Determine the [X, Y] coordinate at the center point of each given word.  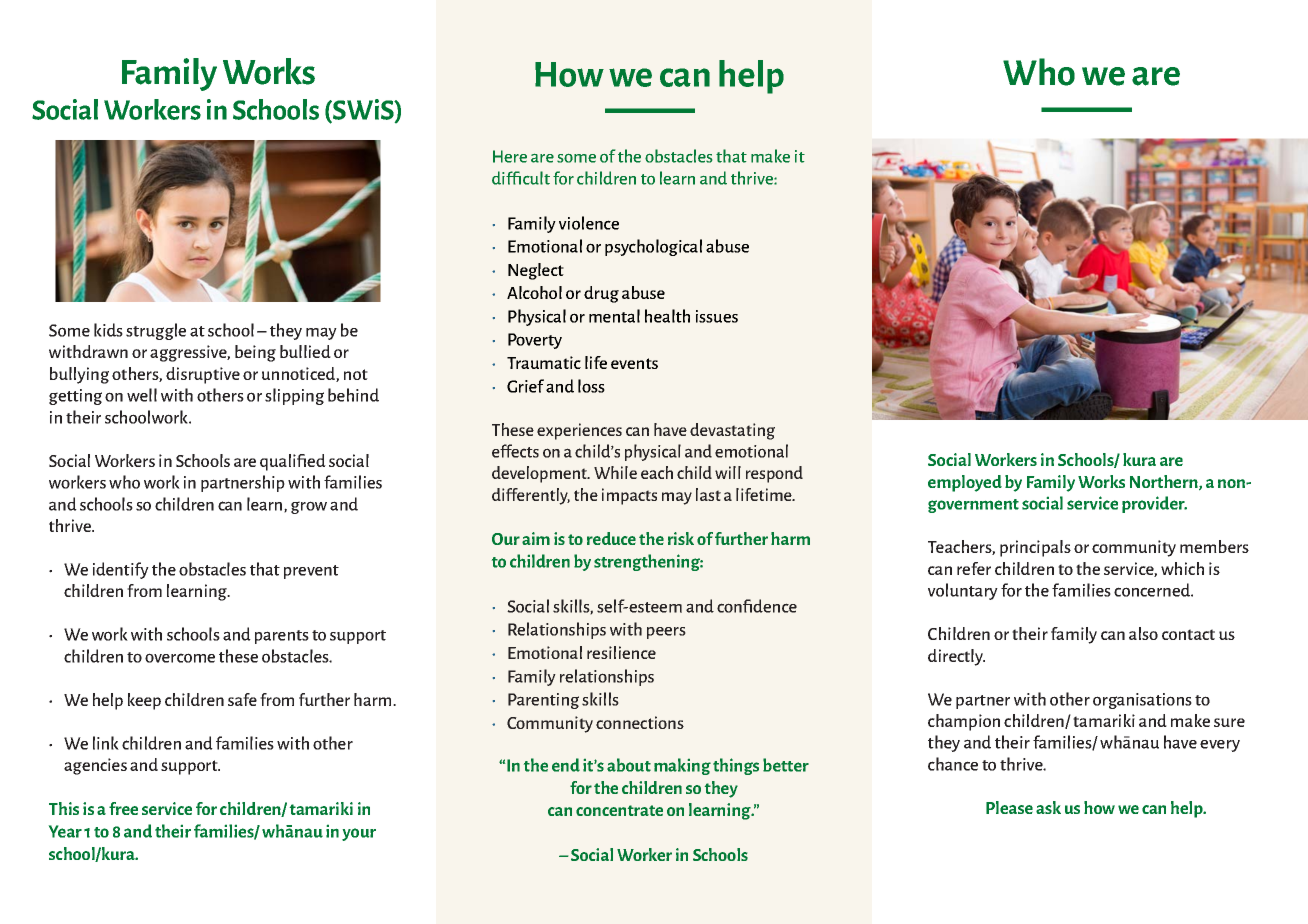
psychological [653, 247]
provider [1154, 504]
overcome [180, 658]
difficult [521, 178]
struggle [156, 331]
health [667, 316]
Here [510, 156]
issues [717, 316]
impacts [629, 496]
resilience [621, 652]
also [1143, 633]
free [123, 808]
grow [309, 507]
